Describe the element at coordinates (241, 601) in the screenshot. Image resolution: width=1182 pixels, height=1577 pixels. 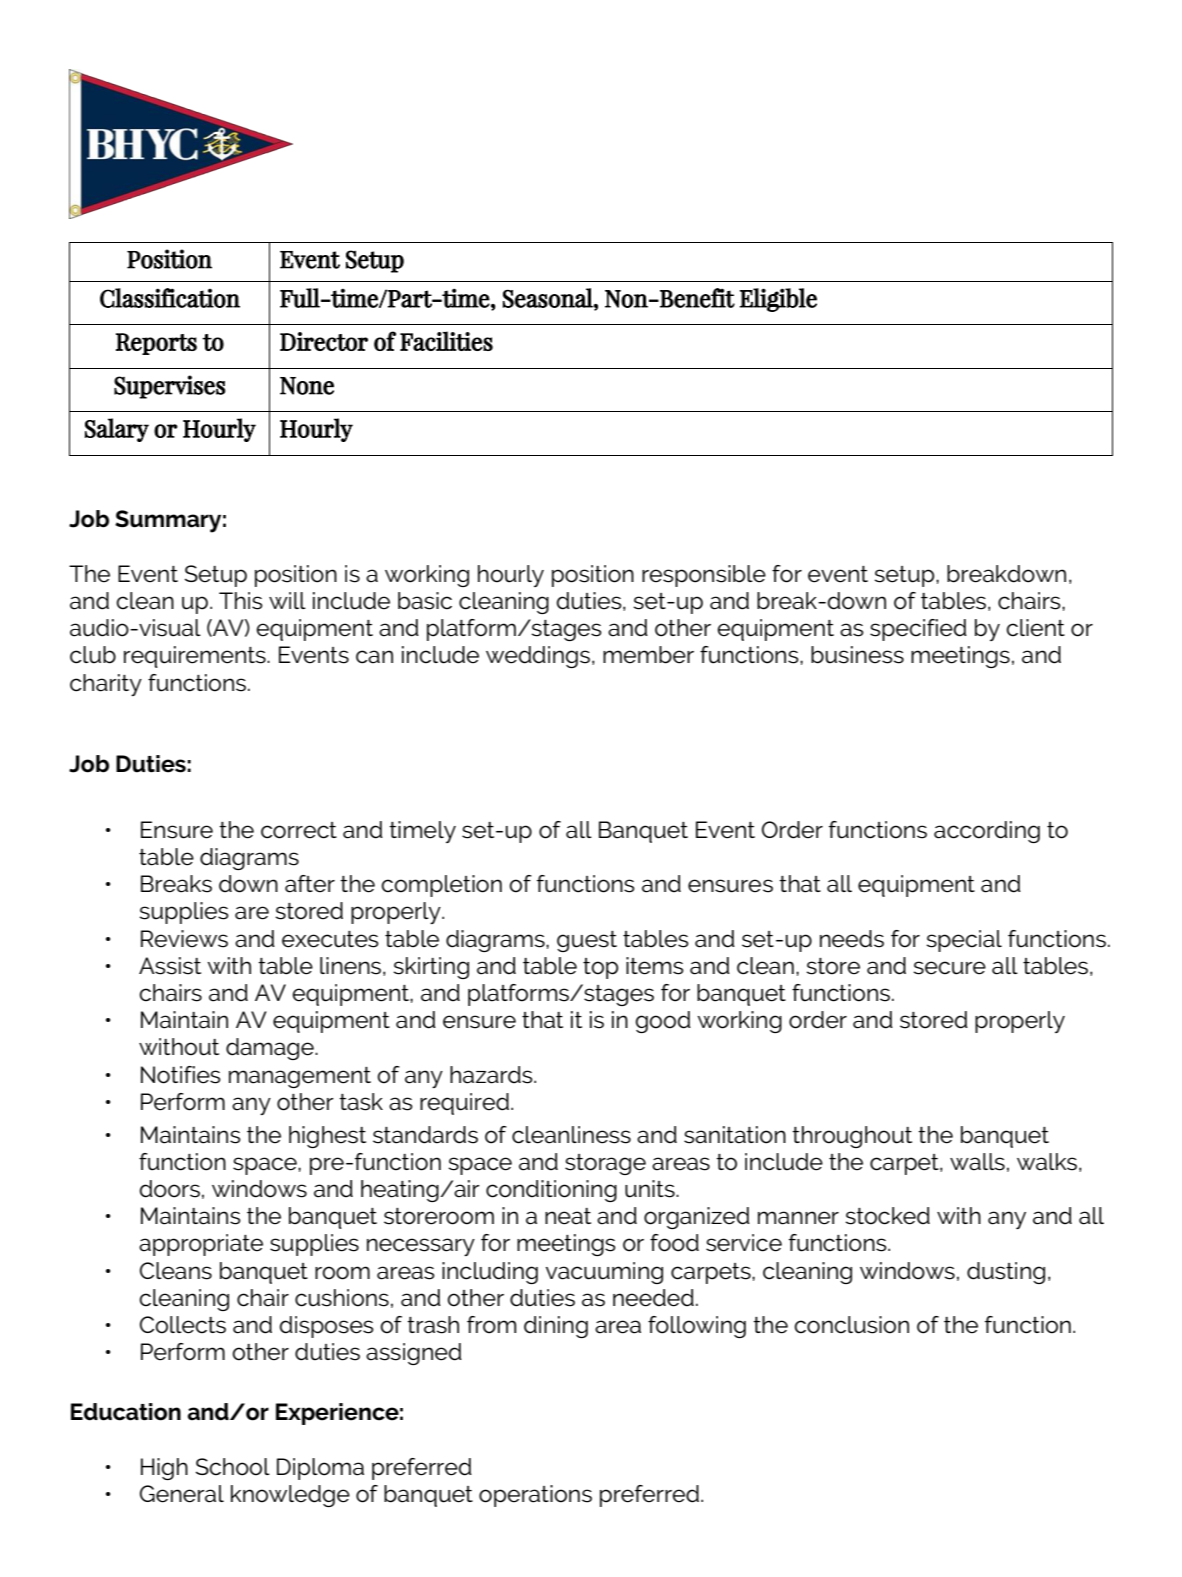
I see `This` at that location.
